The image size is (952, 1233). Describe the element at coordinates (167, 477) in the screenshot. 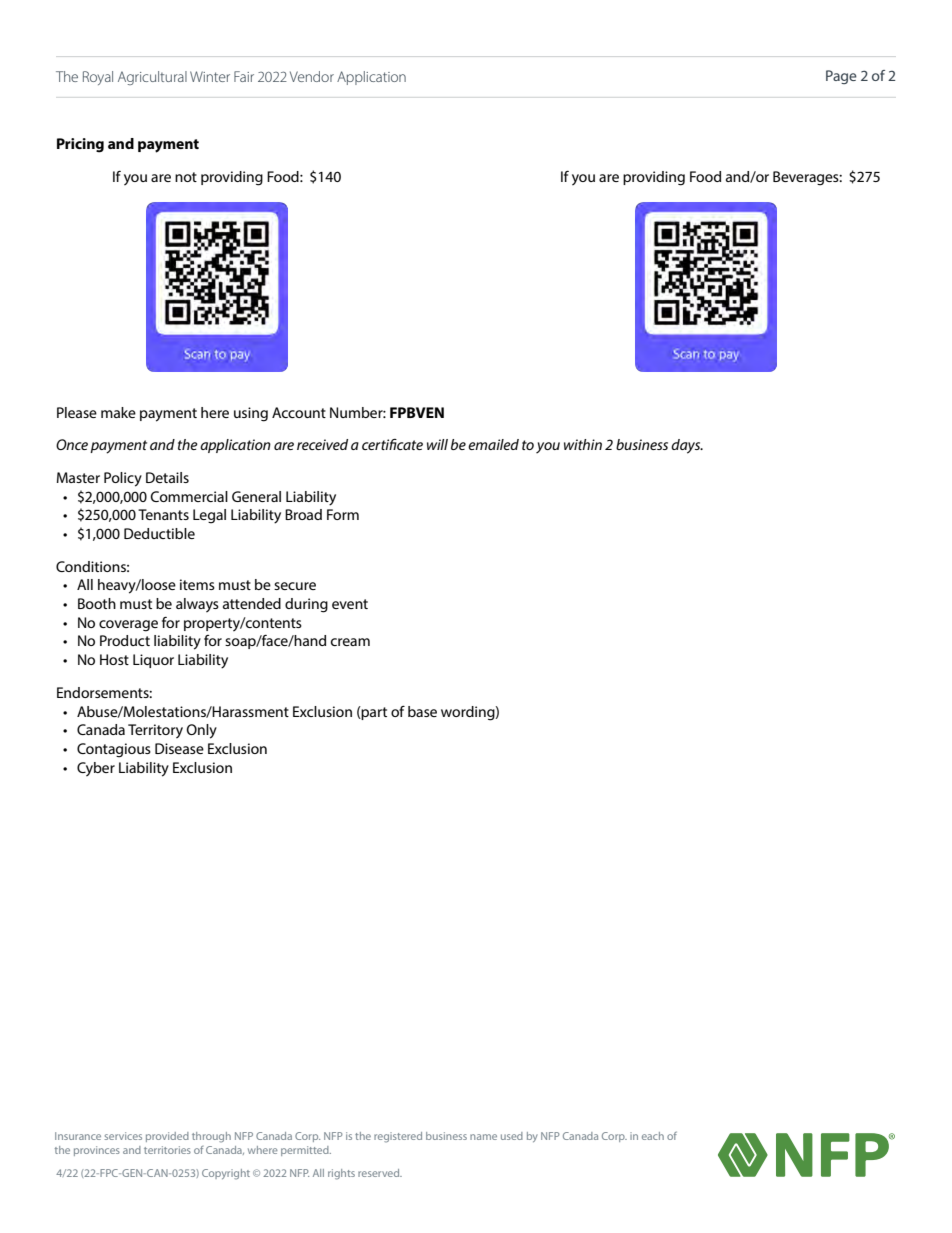

I see `Details` at that location.
